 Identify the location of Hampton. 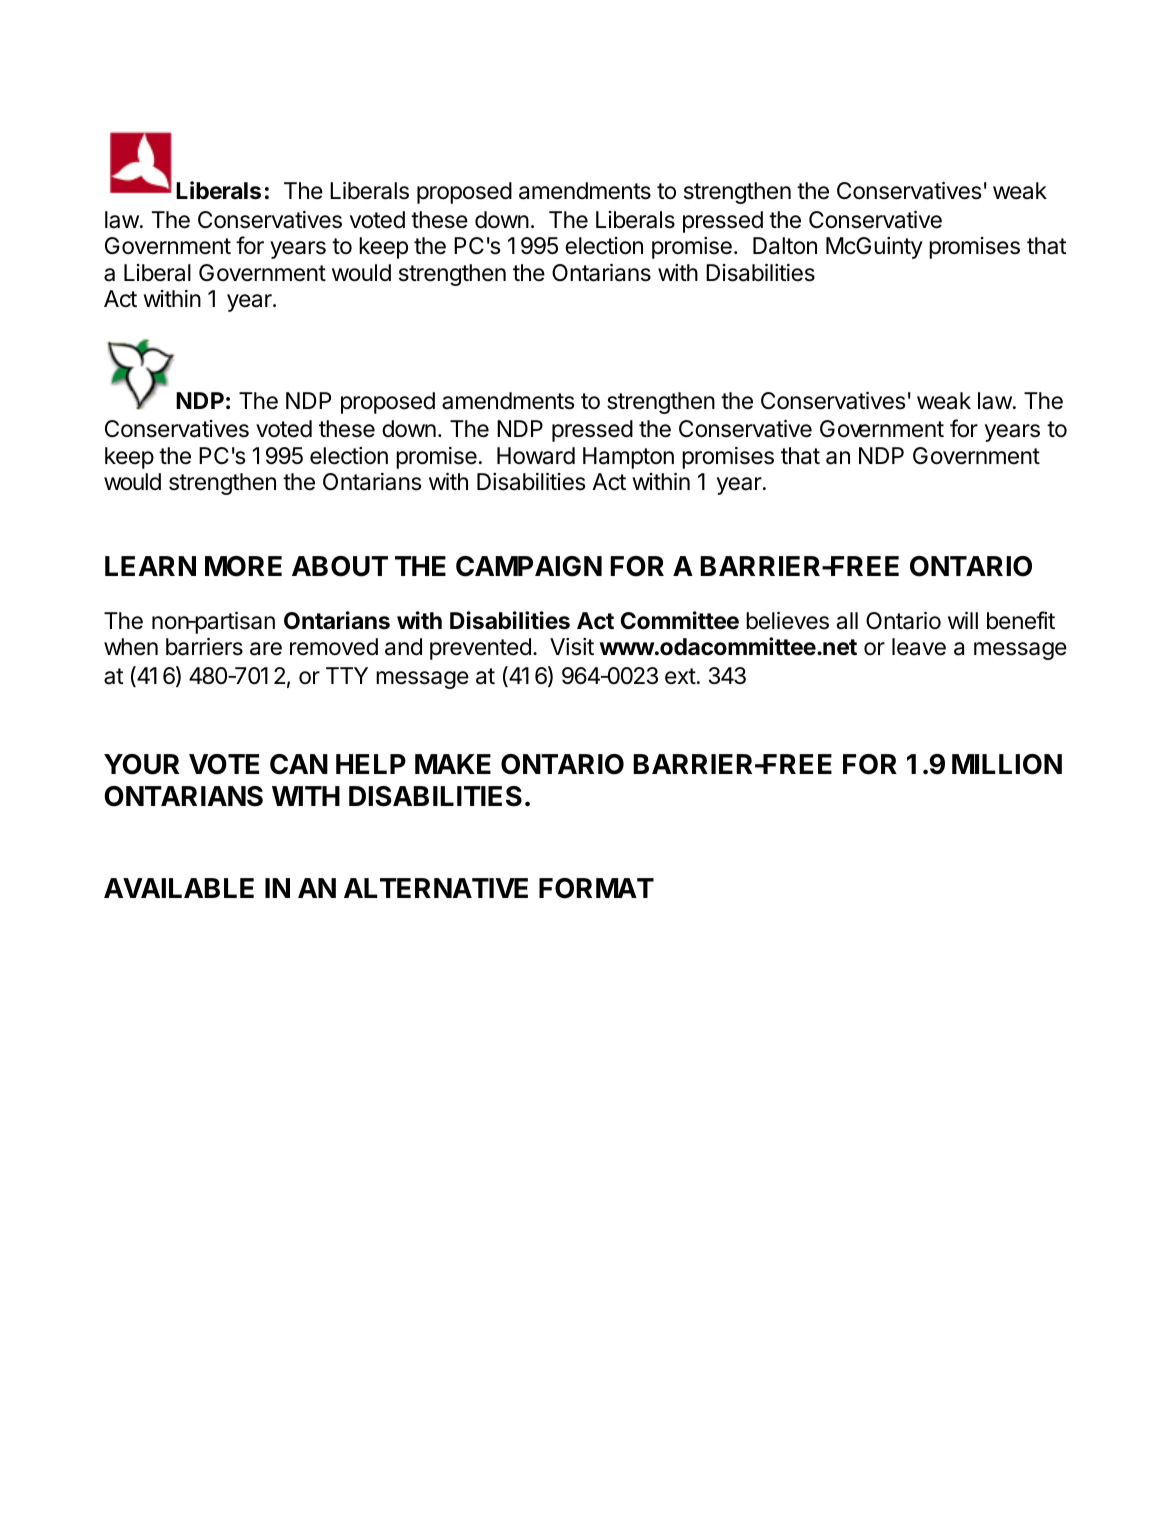
(628, 458).
